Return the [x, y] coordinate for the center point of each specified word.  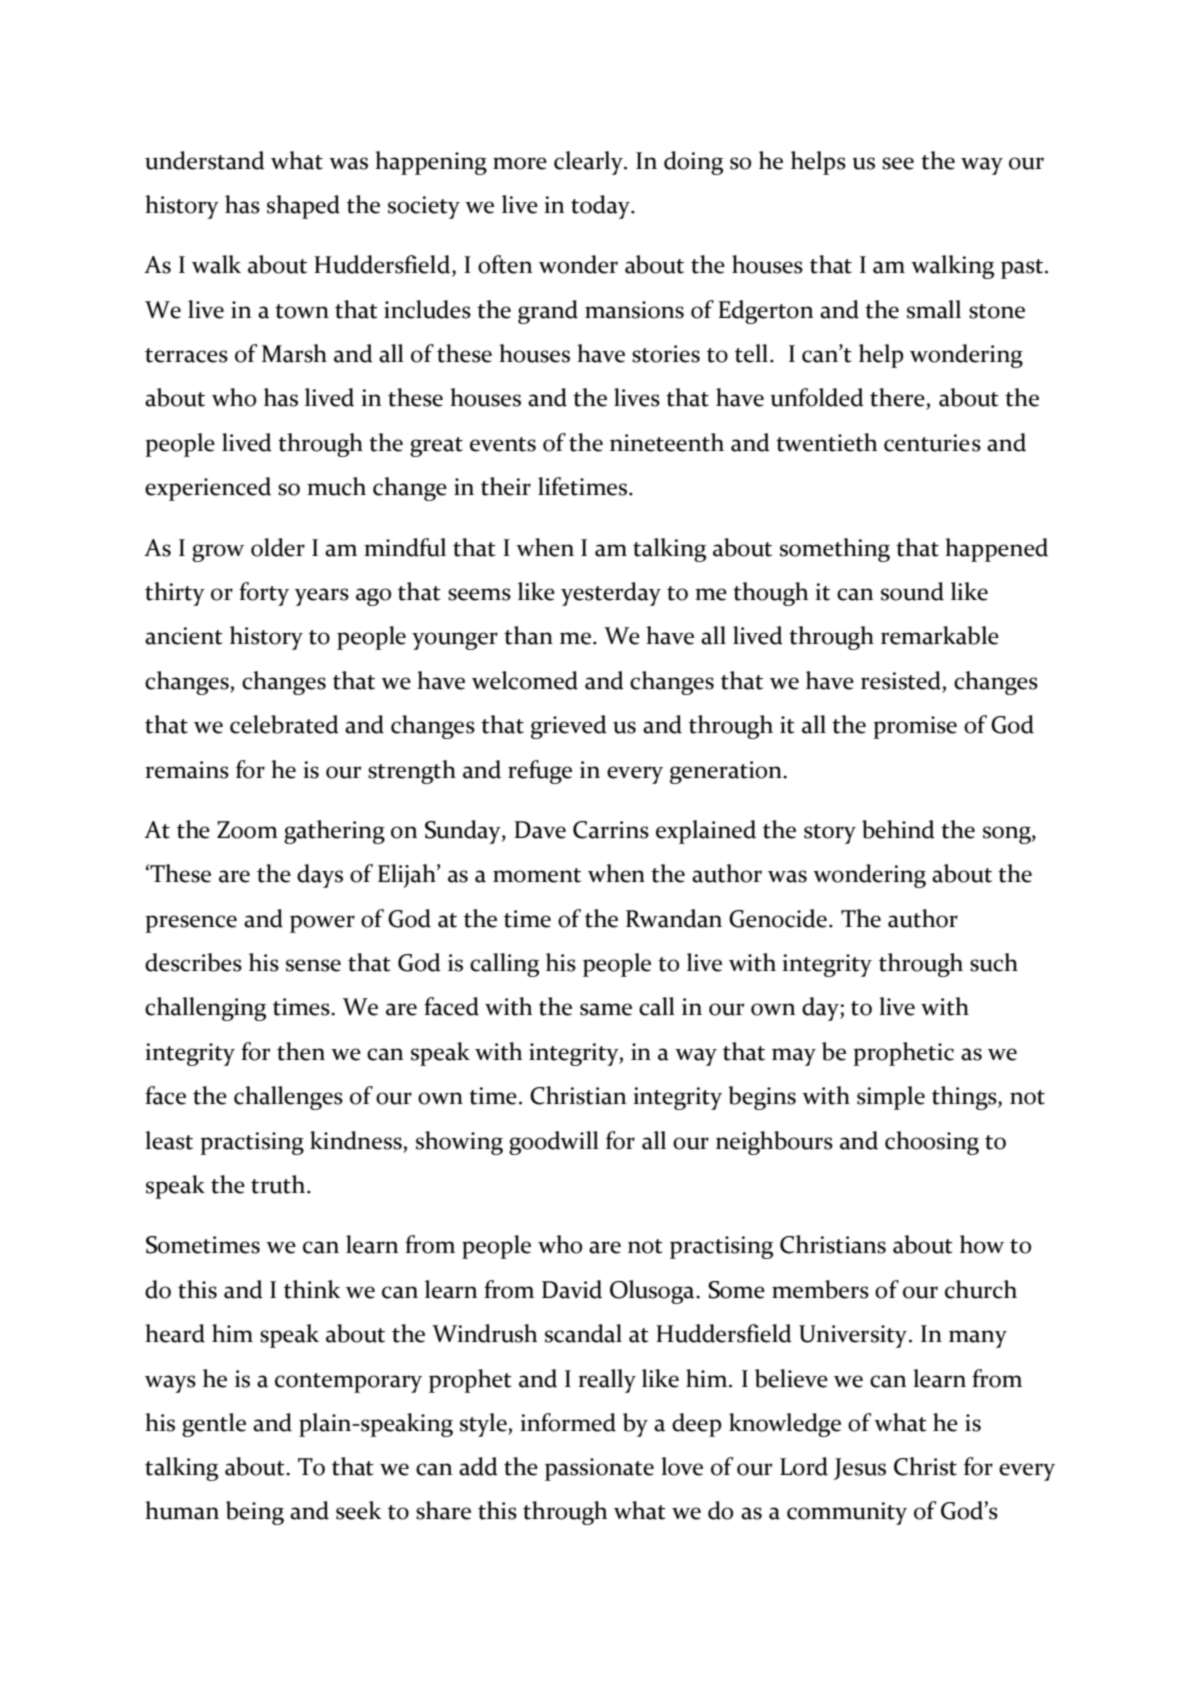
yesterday [611, 594]
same [606, 1009]
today [602, 207]
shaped [303, 207]
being [255, 1513]
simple [891, 1098]
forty [264, 594]
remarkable [940, 635]
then [301, 1051]
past [1023, 269]
